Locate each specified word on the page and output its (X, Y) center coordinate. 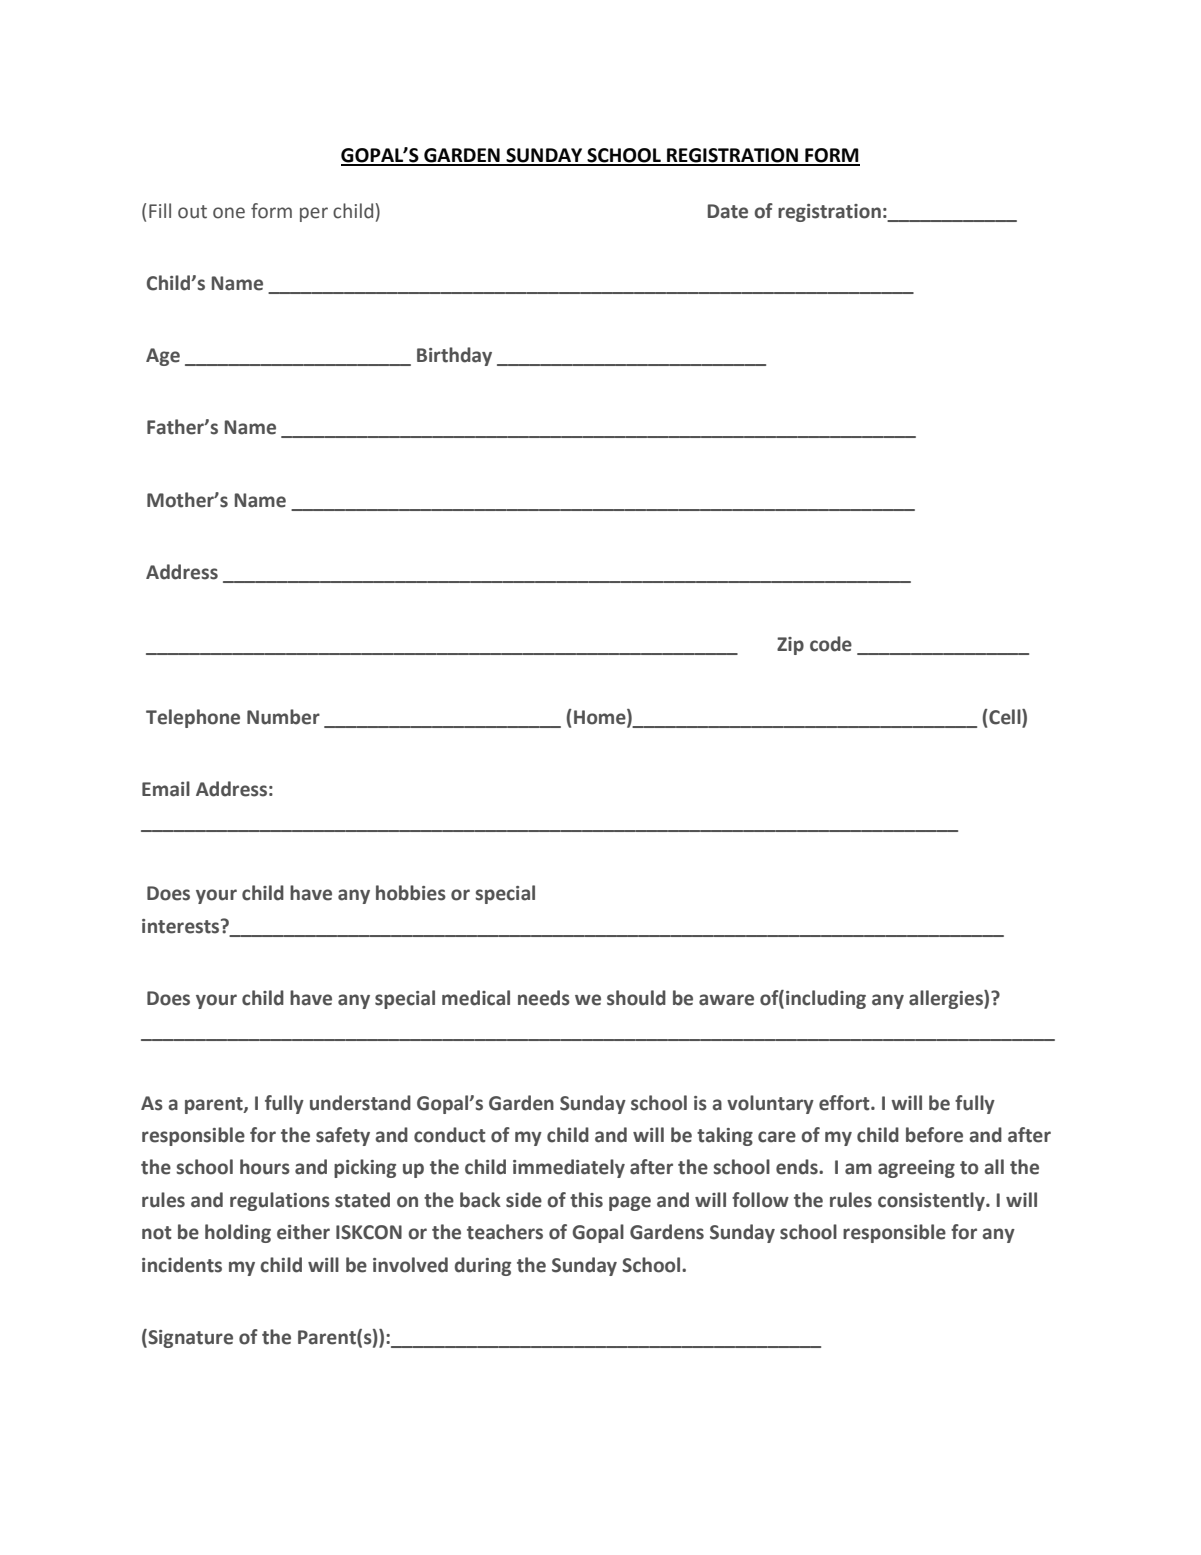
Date (728, 211)
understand (360, 1103)
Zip (790, 646)
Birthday (454, 356)
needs (544, 998)
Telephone (193, 718)
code (831, 644)
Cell (1005, 717)
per (314, 214)
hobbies (411, 893)
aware (726, 1000)
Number (283, 717)
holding (238, 1233)
